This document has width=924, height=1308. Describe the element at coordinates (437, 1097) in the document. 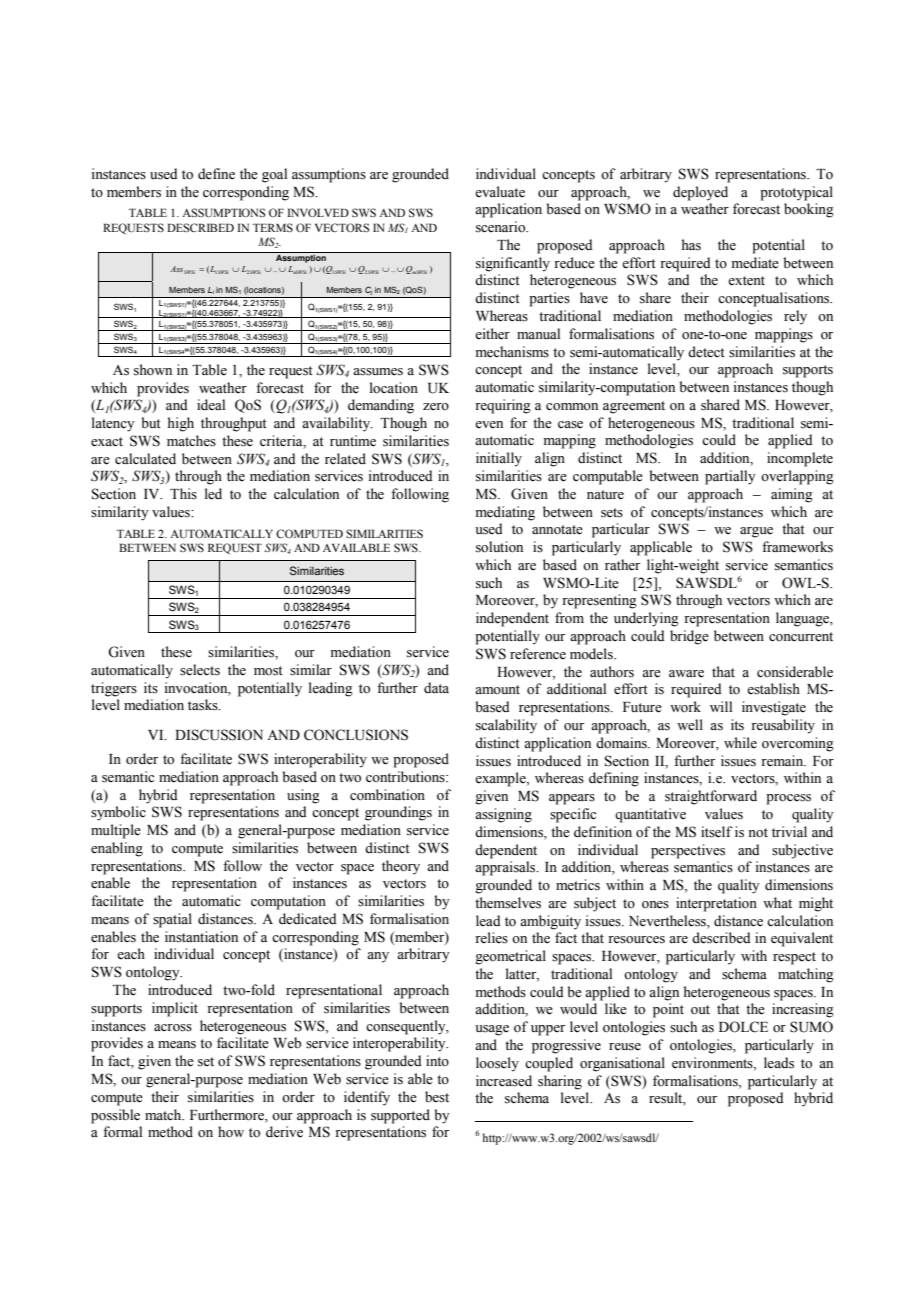

I see `best` at that location.
